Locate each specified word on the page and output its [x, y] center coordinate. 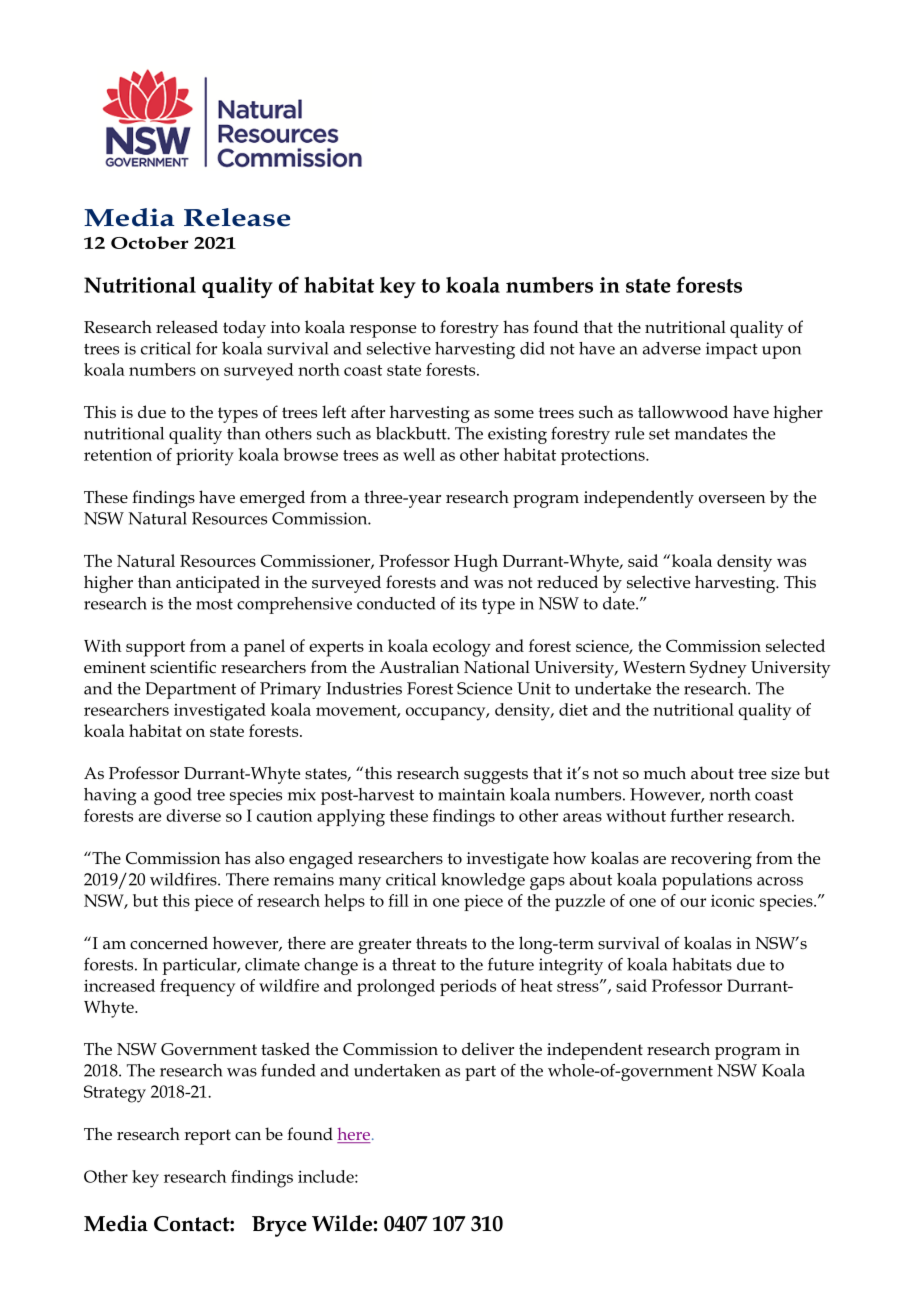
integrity [571, 966]
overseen [732, 499]
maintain [471, 794]
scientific [183, 667]
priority [205, 457]
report [207, 1137]
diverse [193, 815]
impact [732, 350]
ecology [462, 648]
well [419, 454]
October [149, 242]
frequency [197, 988]
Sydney [718, 669]
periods [468, 987]
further [696, 815]
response [383, 331]
